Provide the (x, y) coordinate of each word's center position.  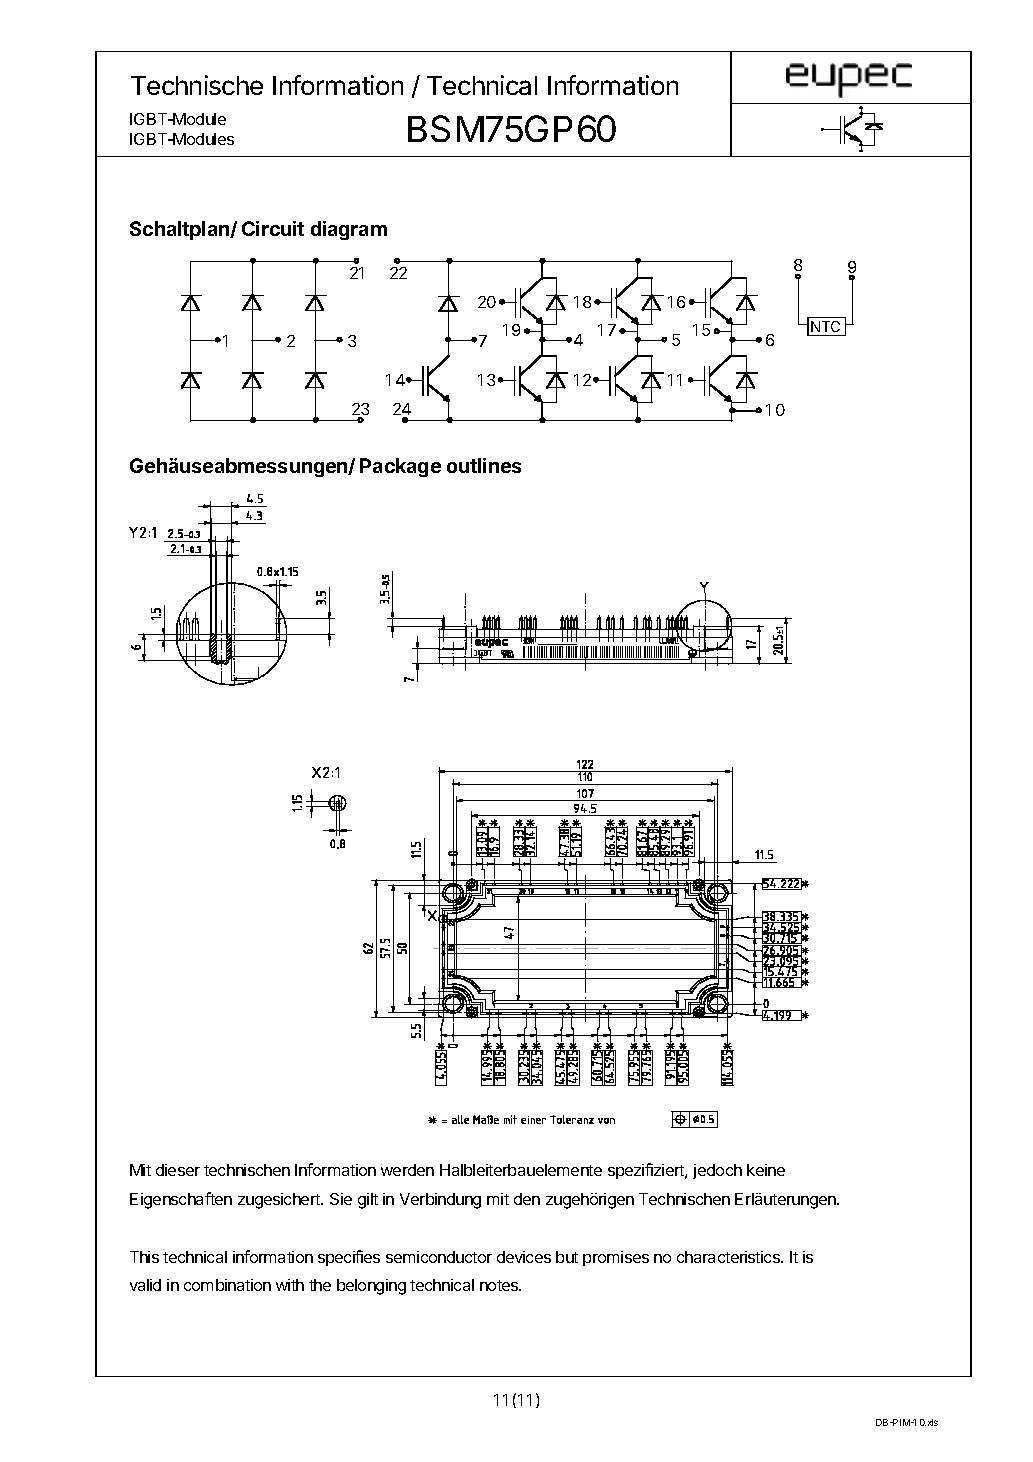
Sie (341, 1199)
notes (500, 1285)
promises (616, 1258)
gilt (368, 1201)
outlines (484, 465)
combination (227, 1285)
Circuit (273, 228)
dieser (178, 1170)
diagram (349, 230)
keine (766, 1170)
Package (400, 467)
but (567, 1257)
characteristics (729, 1257)
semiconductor (439, 1257)
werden (407, 1170)
